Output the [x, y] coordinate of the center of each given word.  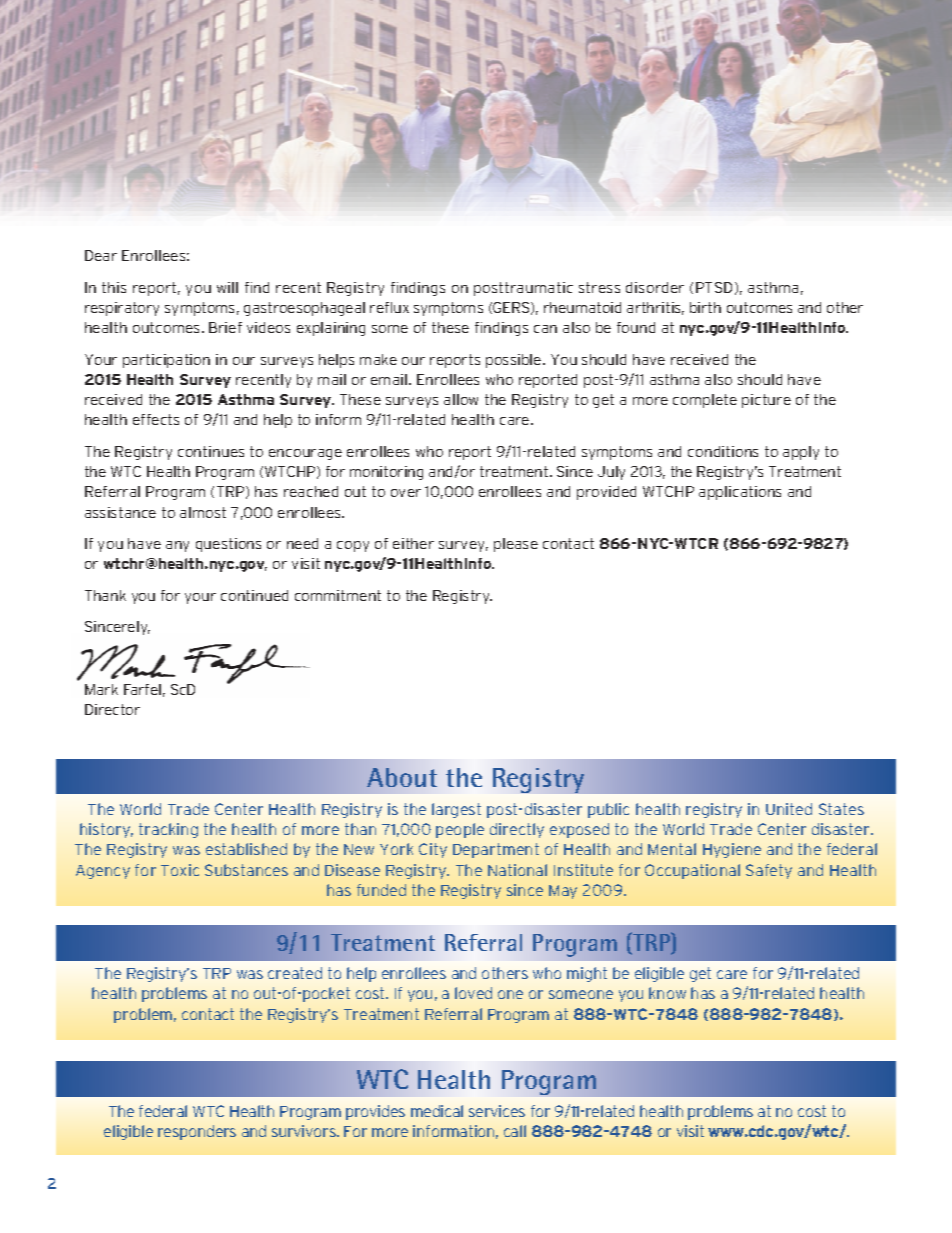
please [516, 545]
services [497, 1111]
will [227, 287]
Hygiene [732, 850]
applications [740, 493]
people [460, 830]
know [667, 993]
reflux [389, 307]
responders [197, 1132]
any [177, 546]
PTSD [714, 287]
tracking [168, 830]
